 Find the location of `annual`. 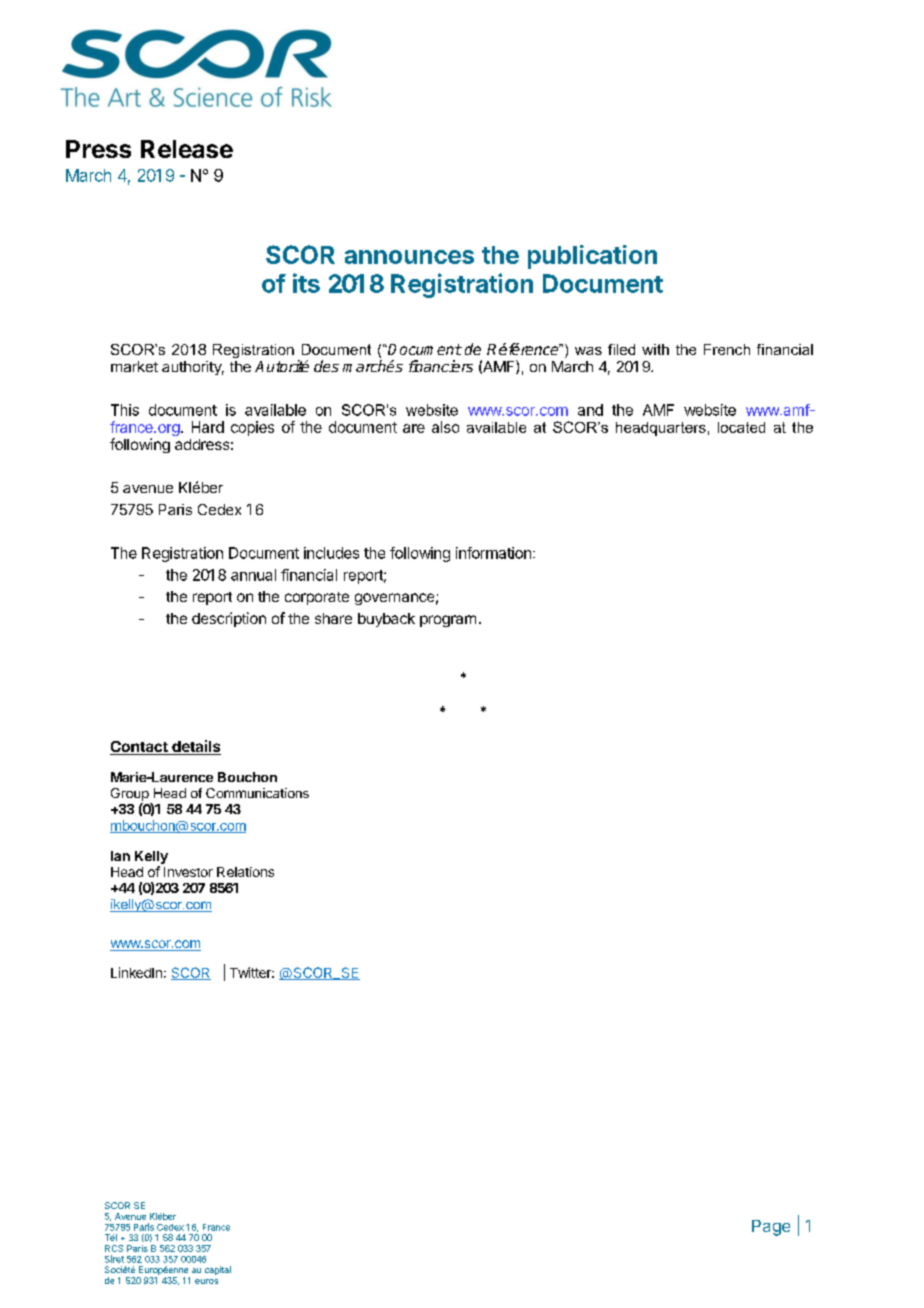

annual is located at coordinates (253, 575).
